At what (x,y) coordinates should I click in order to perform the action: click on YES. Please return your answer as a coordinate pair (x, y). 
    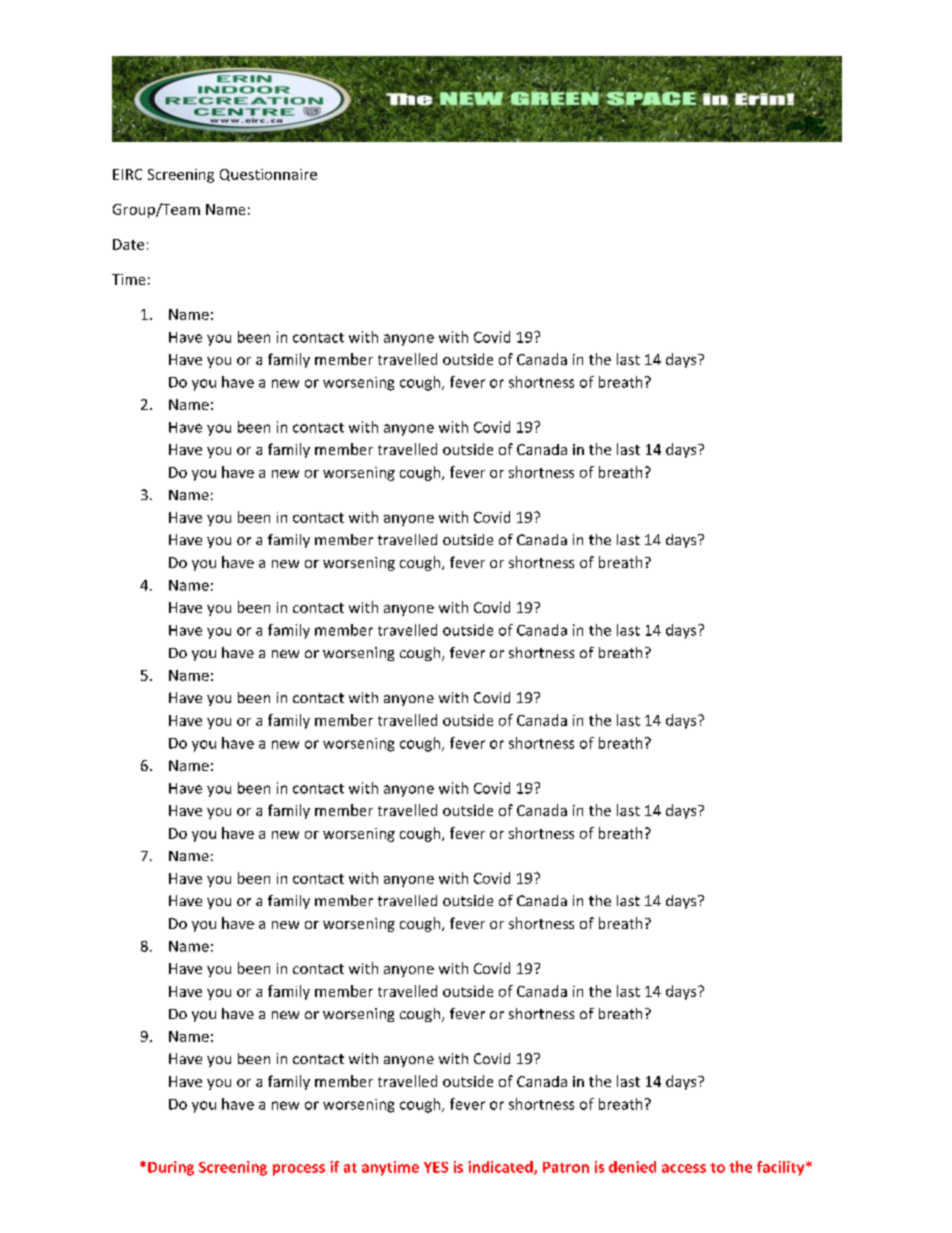
    Looking at the image, I should click on (436, 1167).
